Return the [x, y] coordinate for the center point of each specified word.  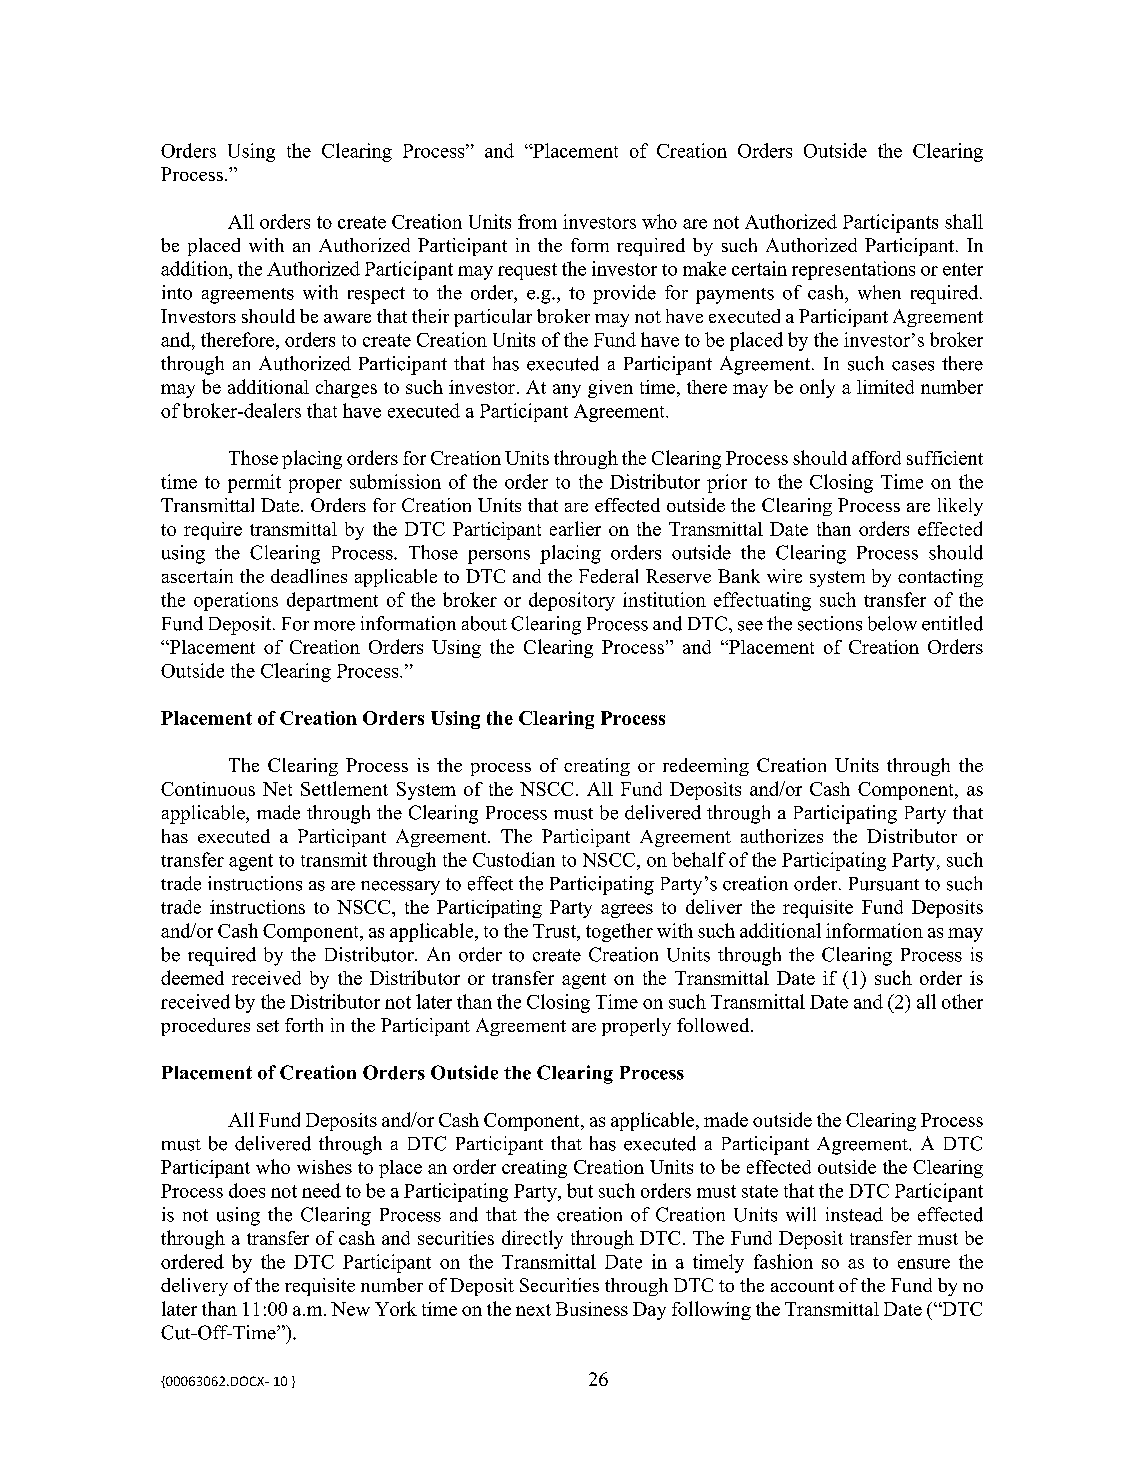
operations [236, 601]
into [177, 292]
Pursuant [884, 884]
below [892, 623]
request [527, 271]
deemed [192, 977]
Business [592, 1309]
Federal [608, 576]
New [350, 1309]
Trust [555, 931]
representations [853, 270]
